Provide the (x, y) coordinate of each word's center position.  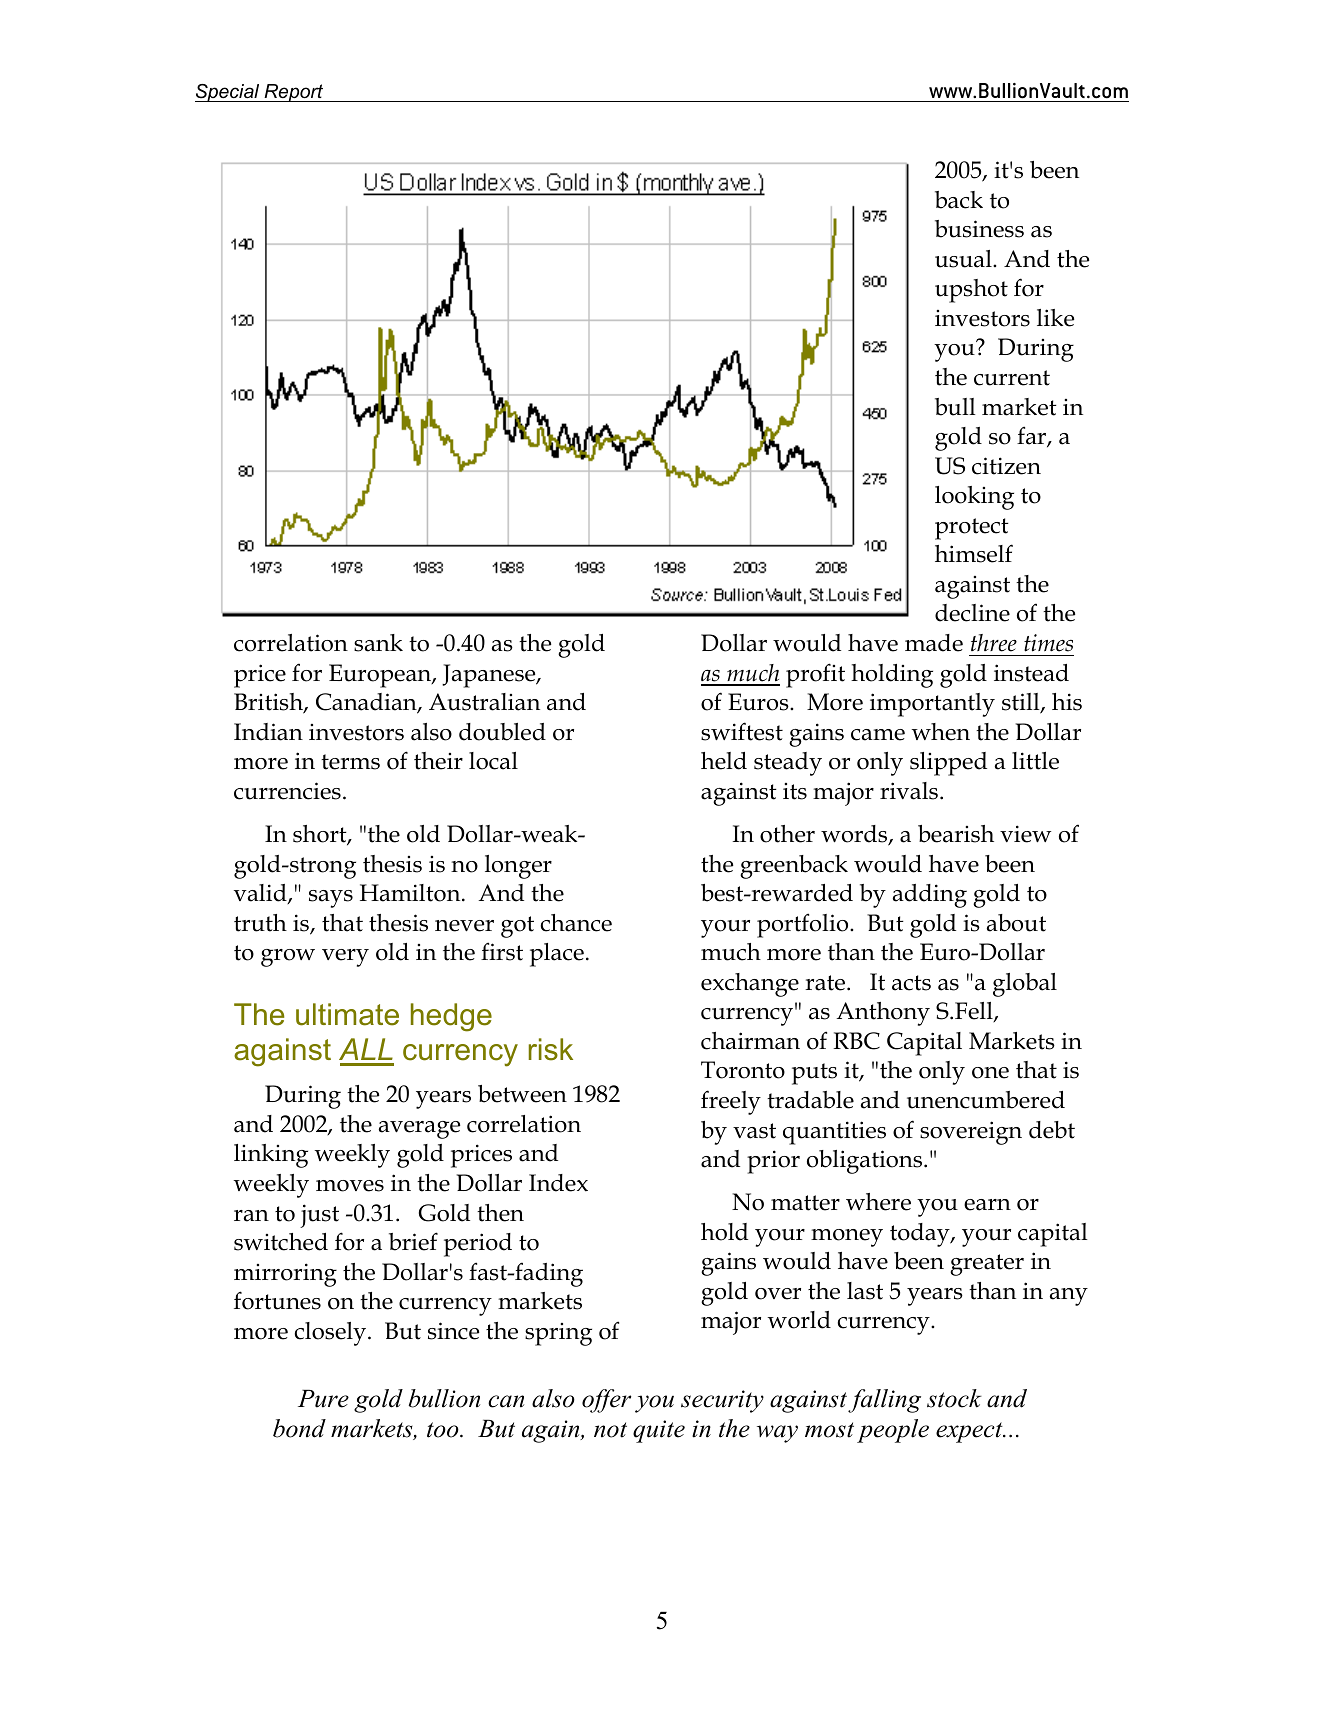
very (345, 958)
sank (378, 643)
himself (974, 553)
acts (911, 983)
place (557, 955)
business (979, 229)
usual (964, 259)
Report (294, 93)
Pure (323, 1399)
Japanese (490, 676)
